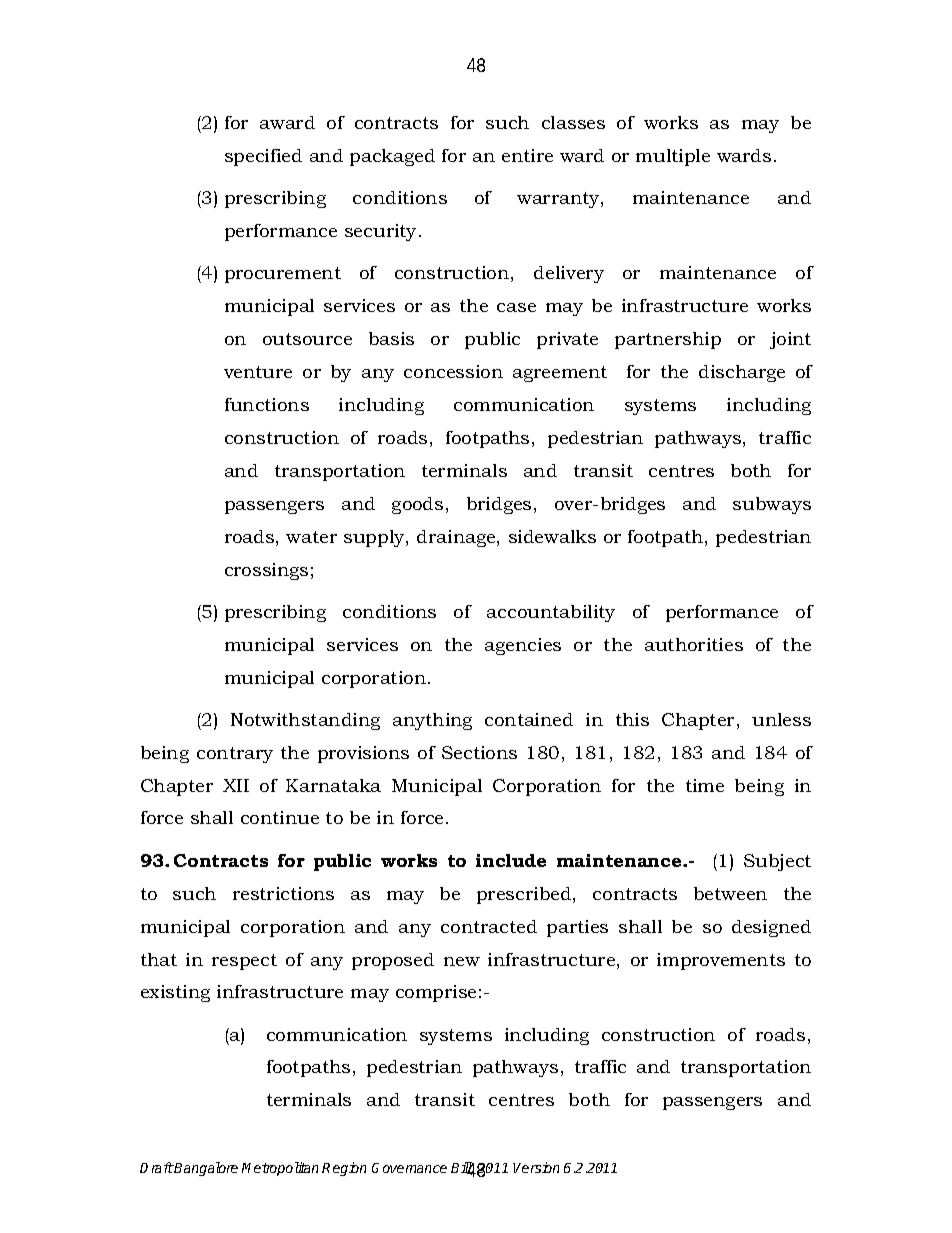  Describe the element at coordinates (267, 404) in the screenshot. I see `functions` at that location.
